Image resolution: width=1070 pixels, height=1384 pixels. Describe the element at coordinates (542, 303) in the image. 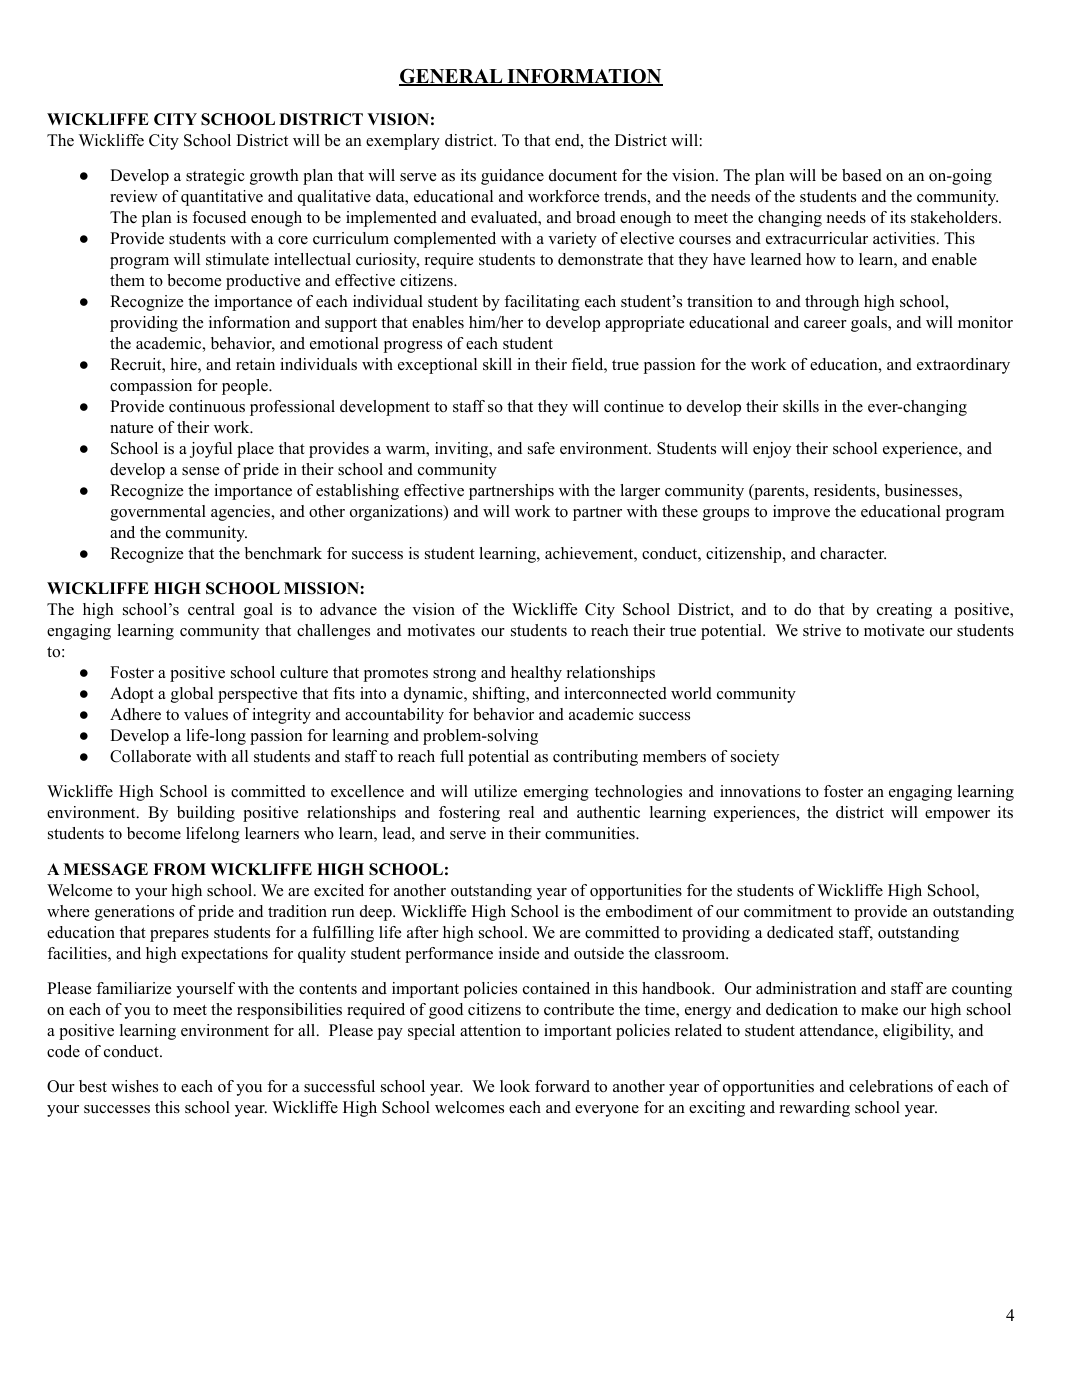

I see `facilitating` at that location.
